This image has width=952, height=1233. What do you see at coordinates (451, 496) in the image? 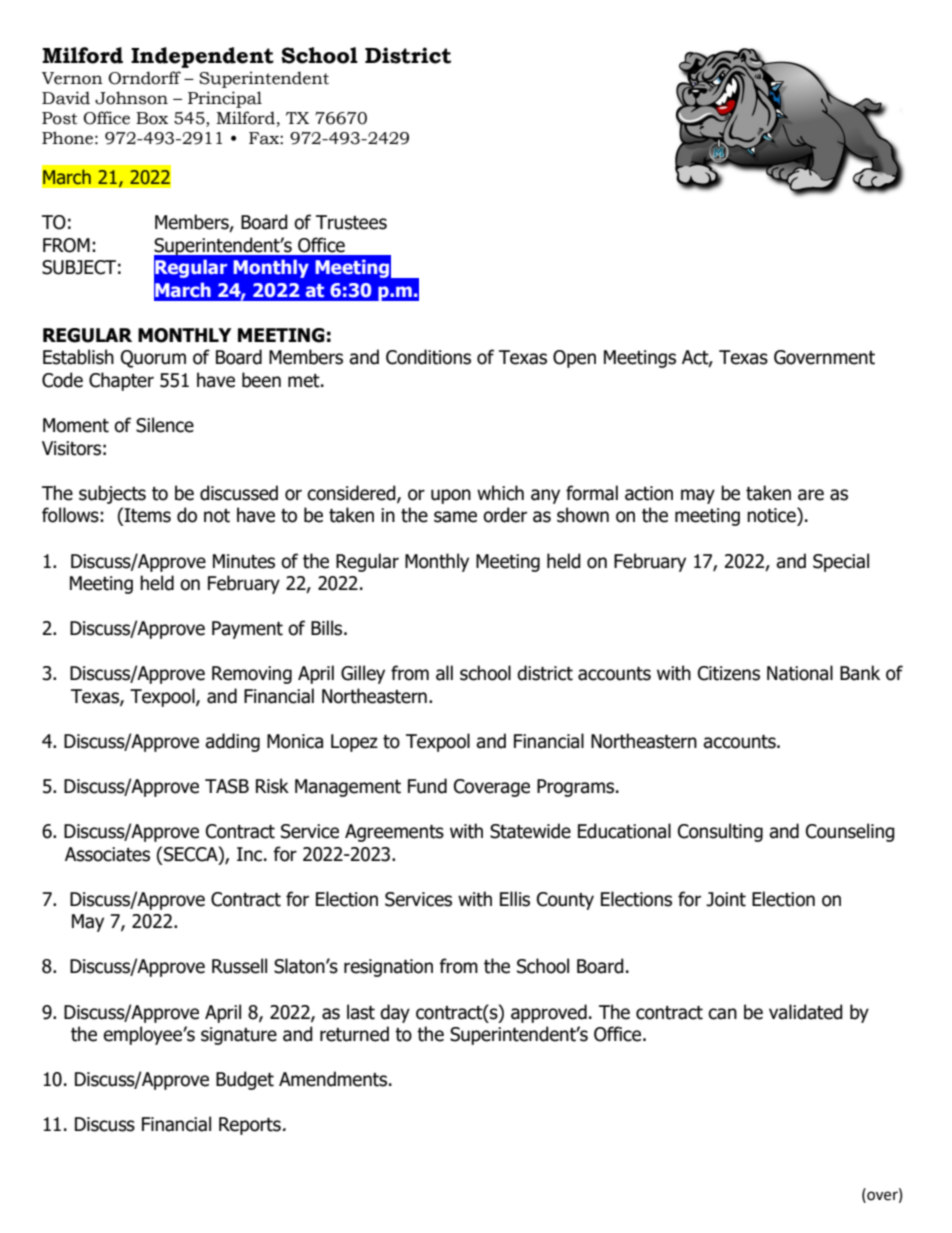
I see `upon` at bounding box center [451, 496].
